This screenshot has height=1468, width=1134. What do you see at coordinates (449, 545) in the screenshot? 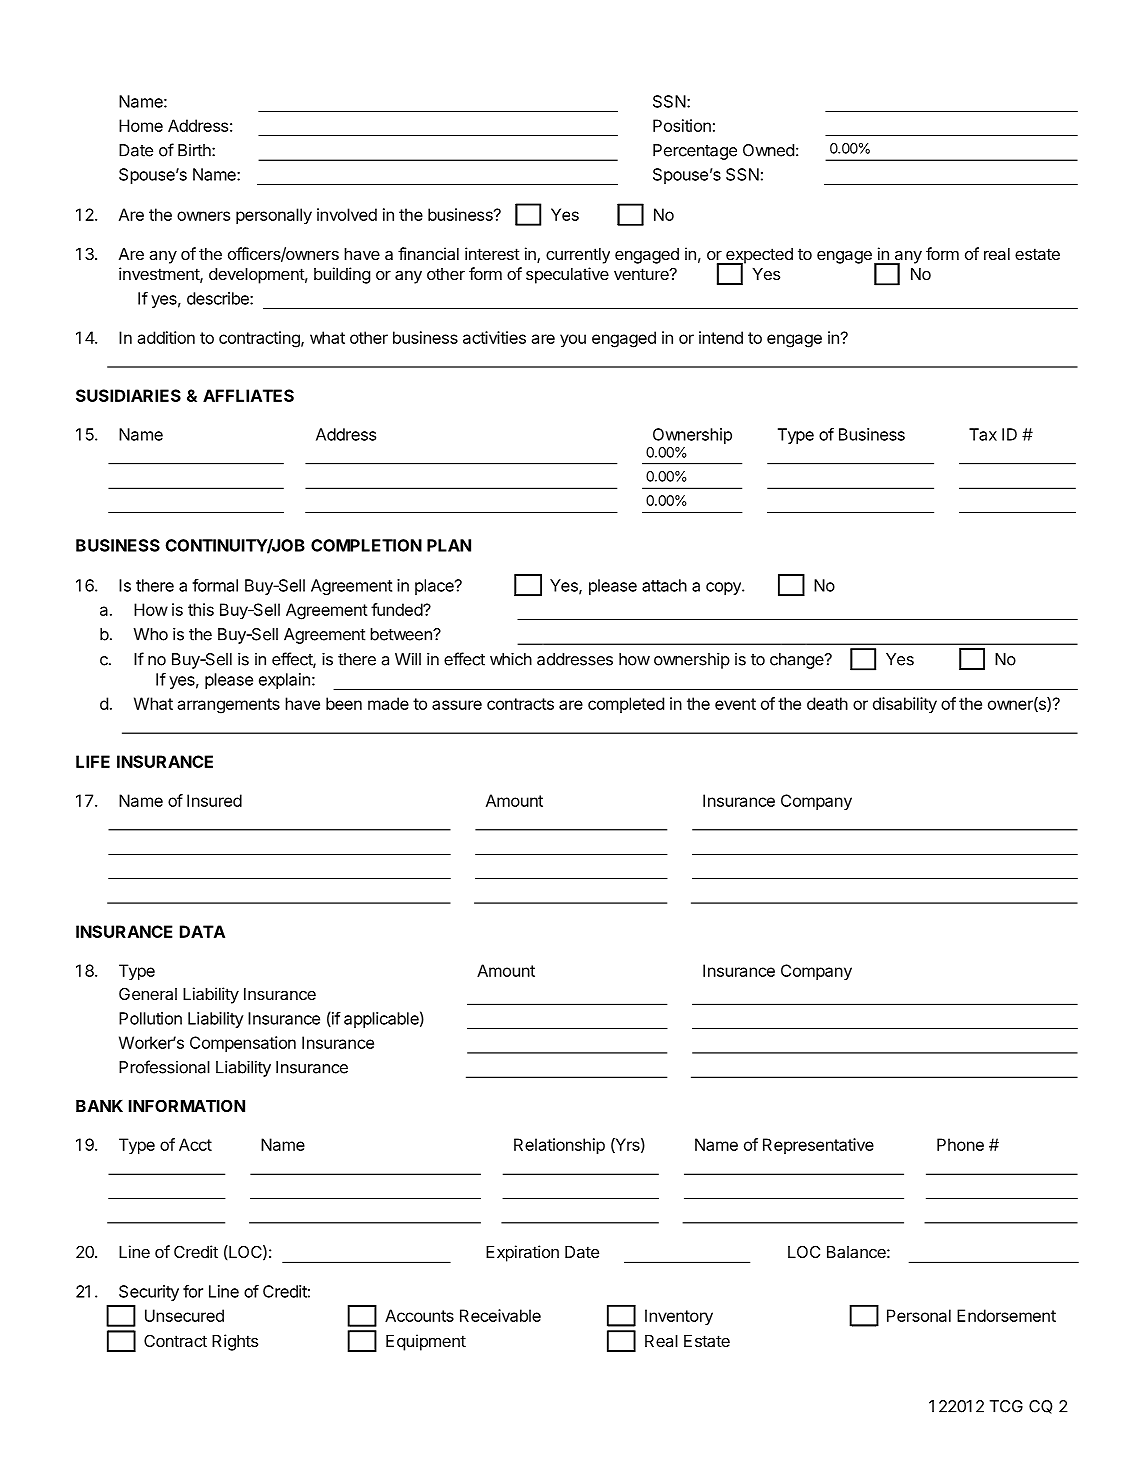
I see `PLAN` at bounding box center [449, 545].
